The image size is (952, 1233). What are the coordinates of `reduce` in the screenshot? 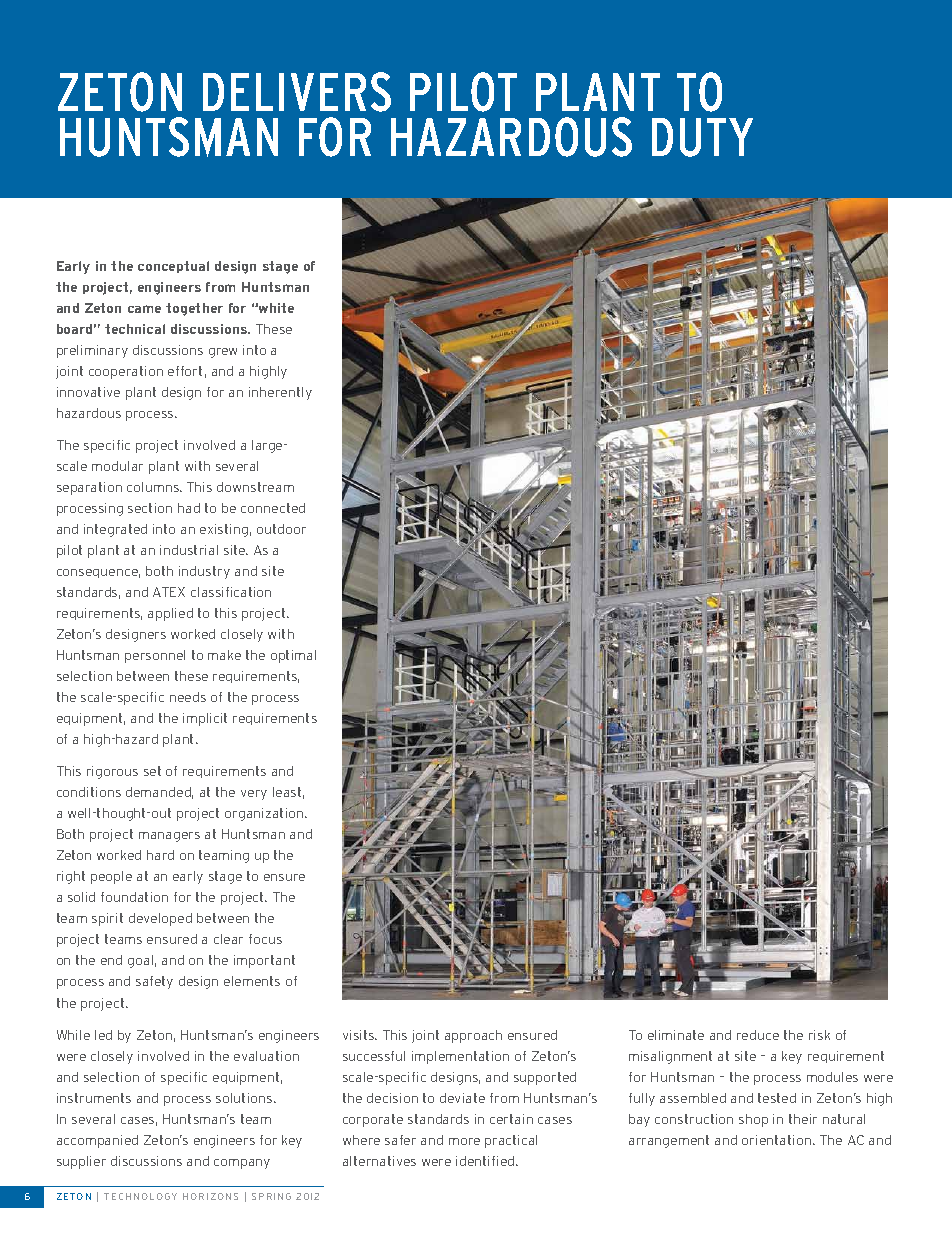 It's located at (758, 1035).
